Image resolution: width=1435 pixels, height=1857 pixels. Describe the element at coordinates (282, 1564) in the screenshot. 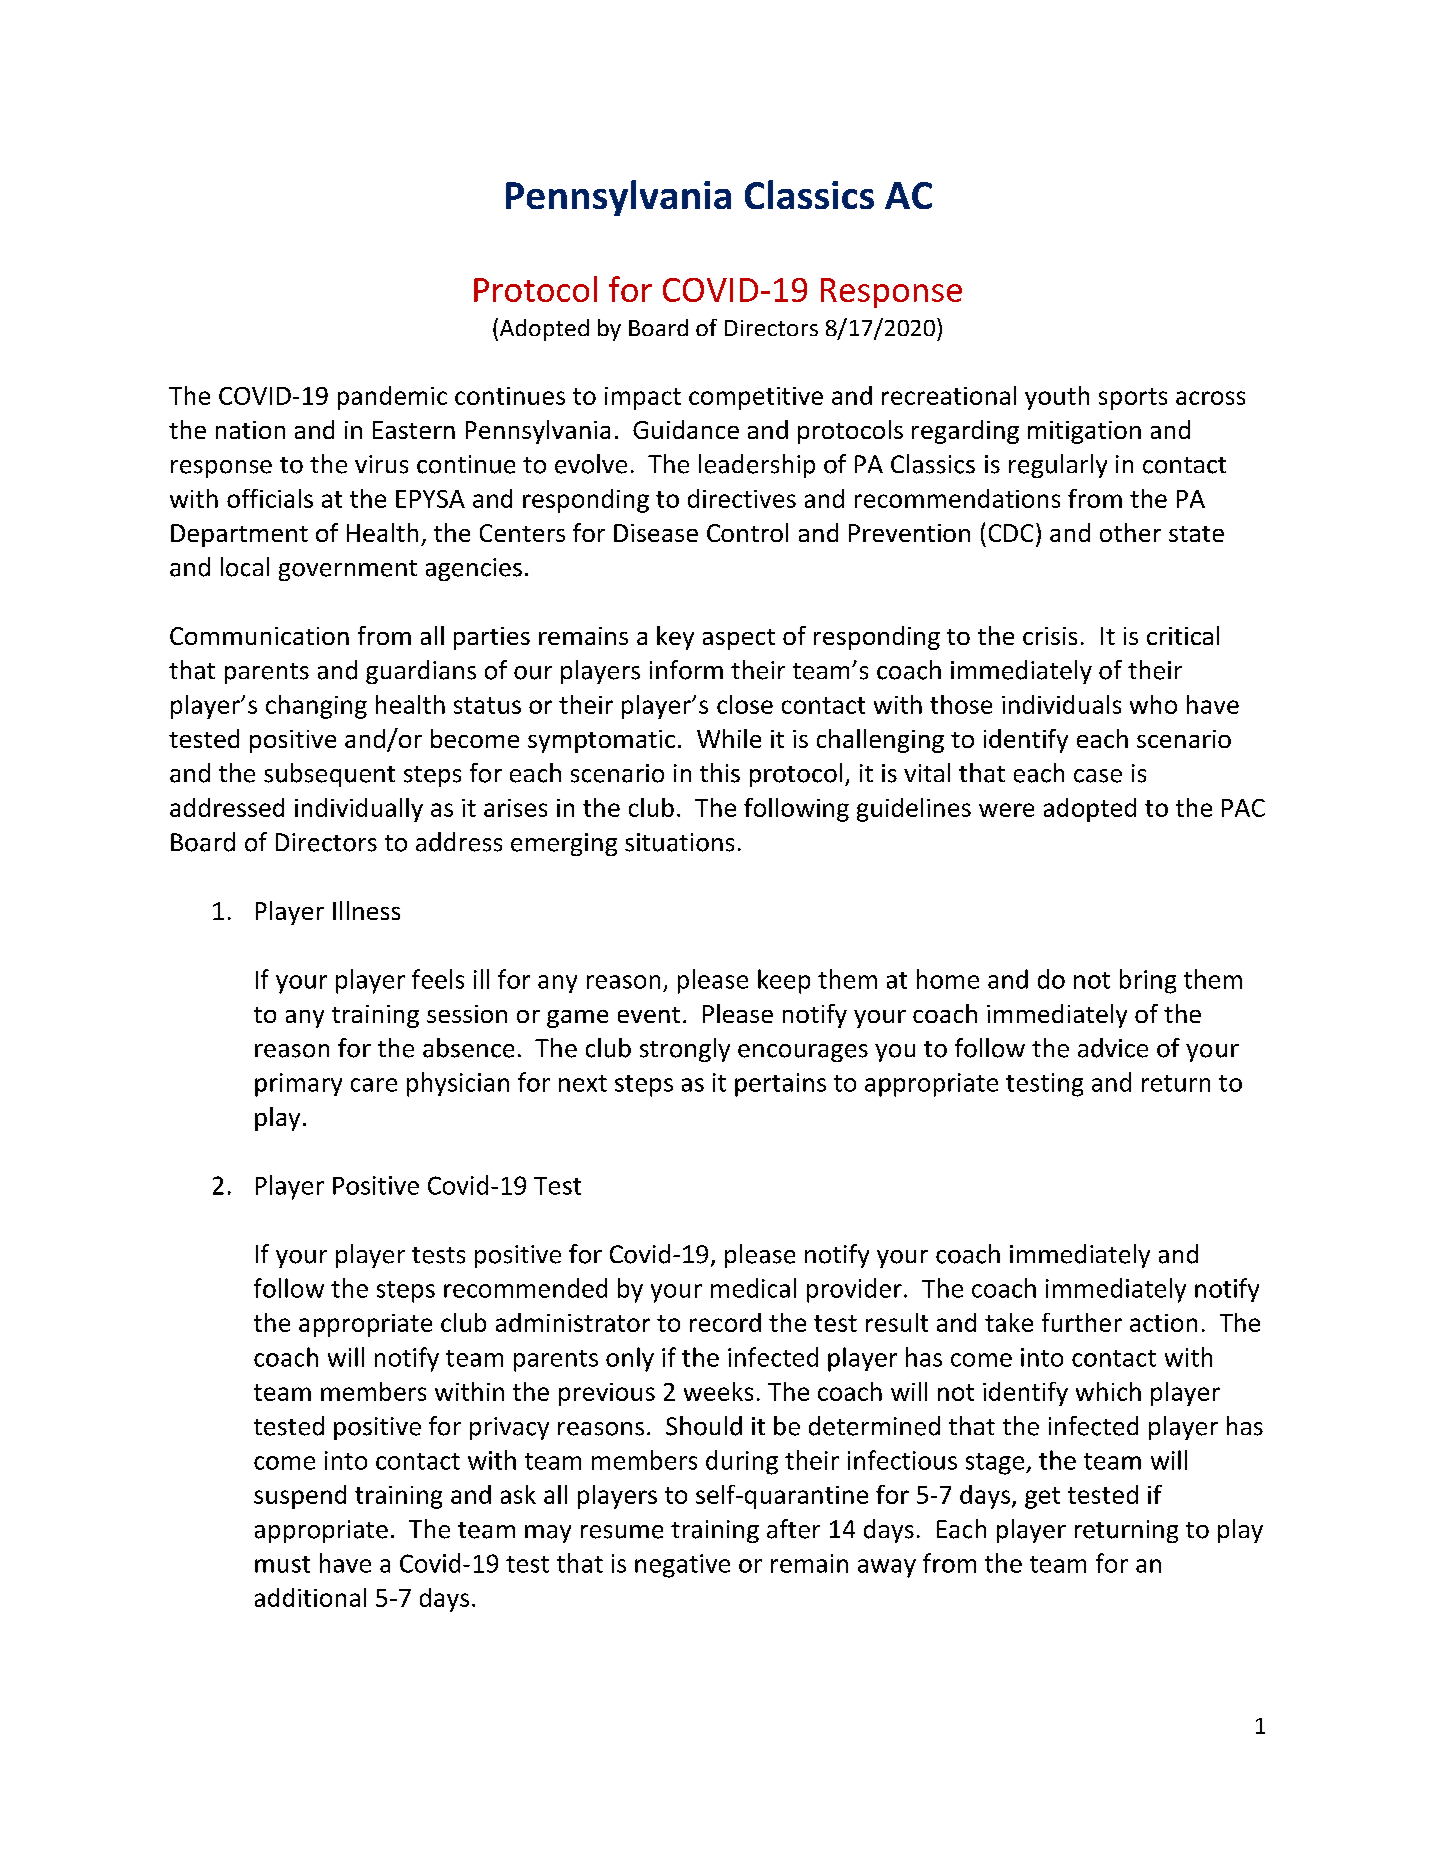

I see `must` at that location.
